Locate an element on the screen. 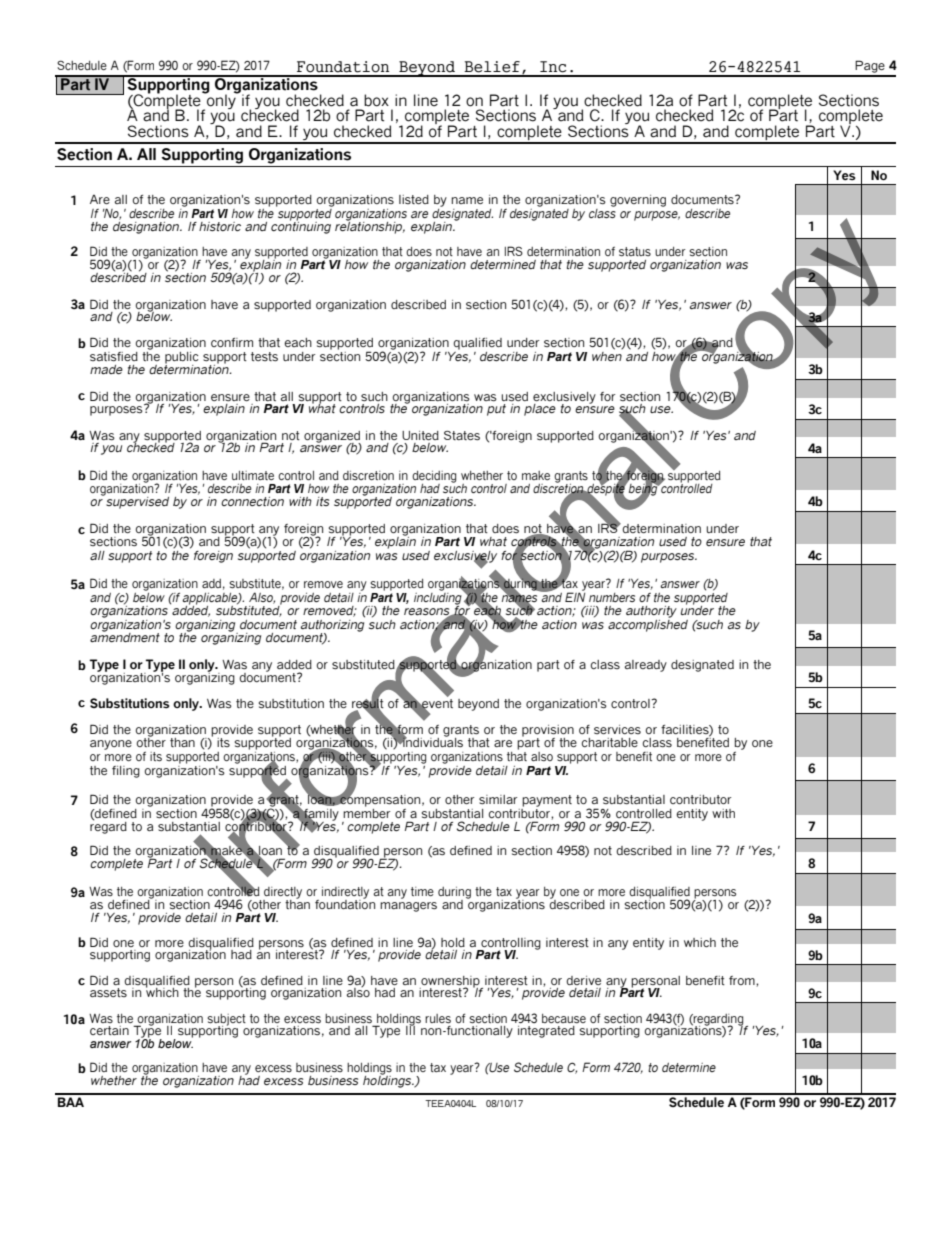 This screenshot has height=1233, width=952. assets is located at coordinates (108, 993).
